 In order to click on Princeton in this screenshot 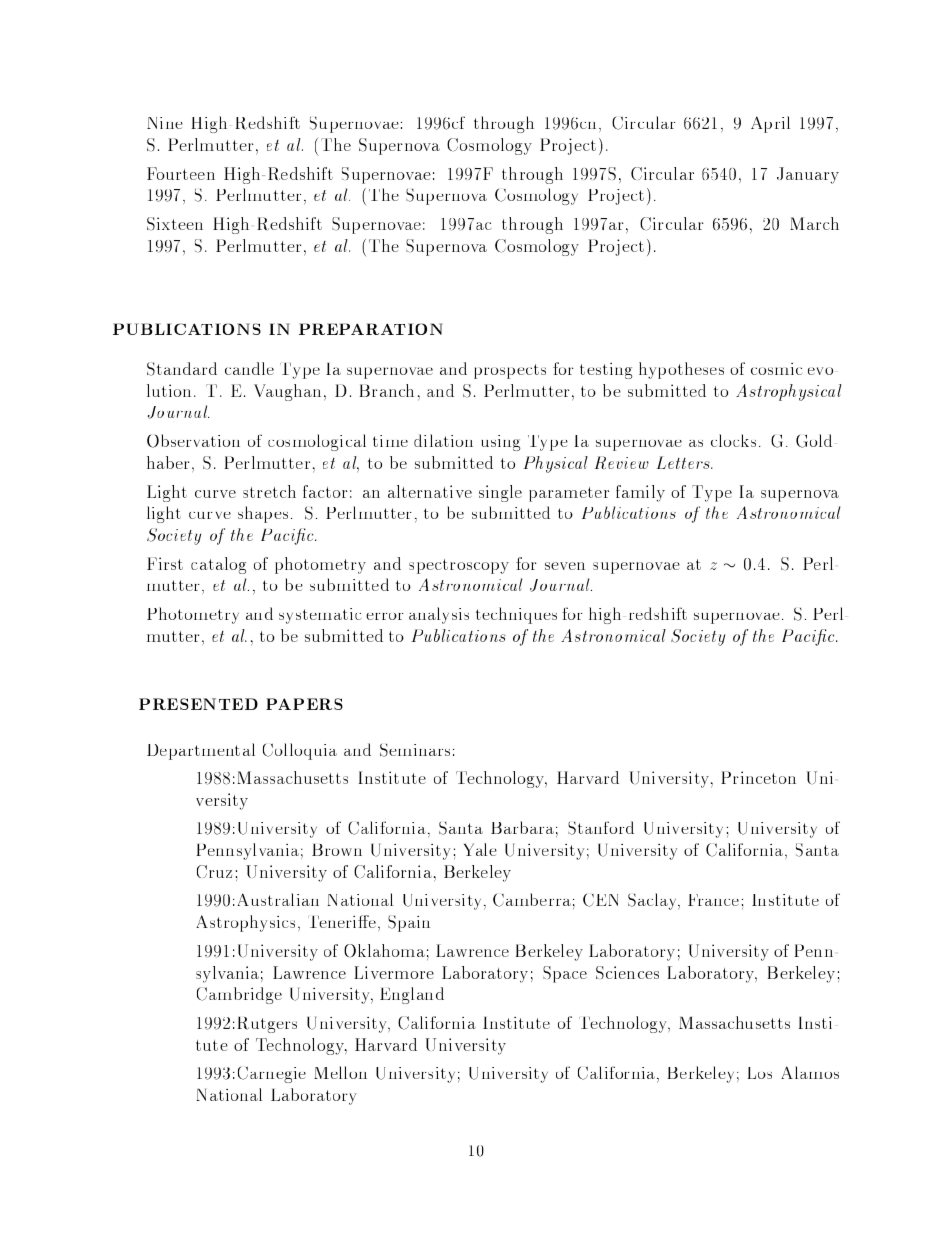, I will do `click(758, 777)`.
